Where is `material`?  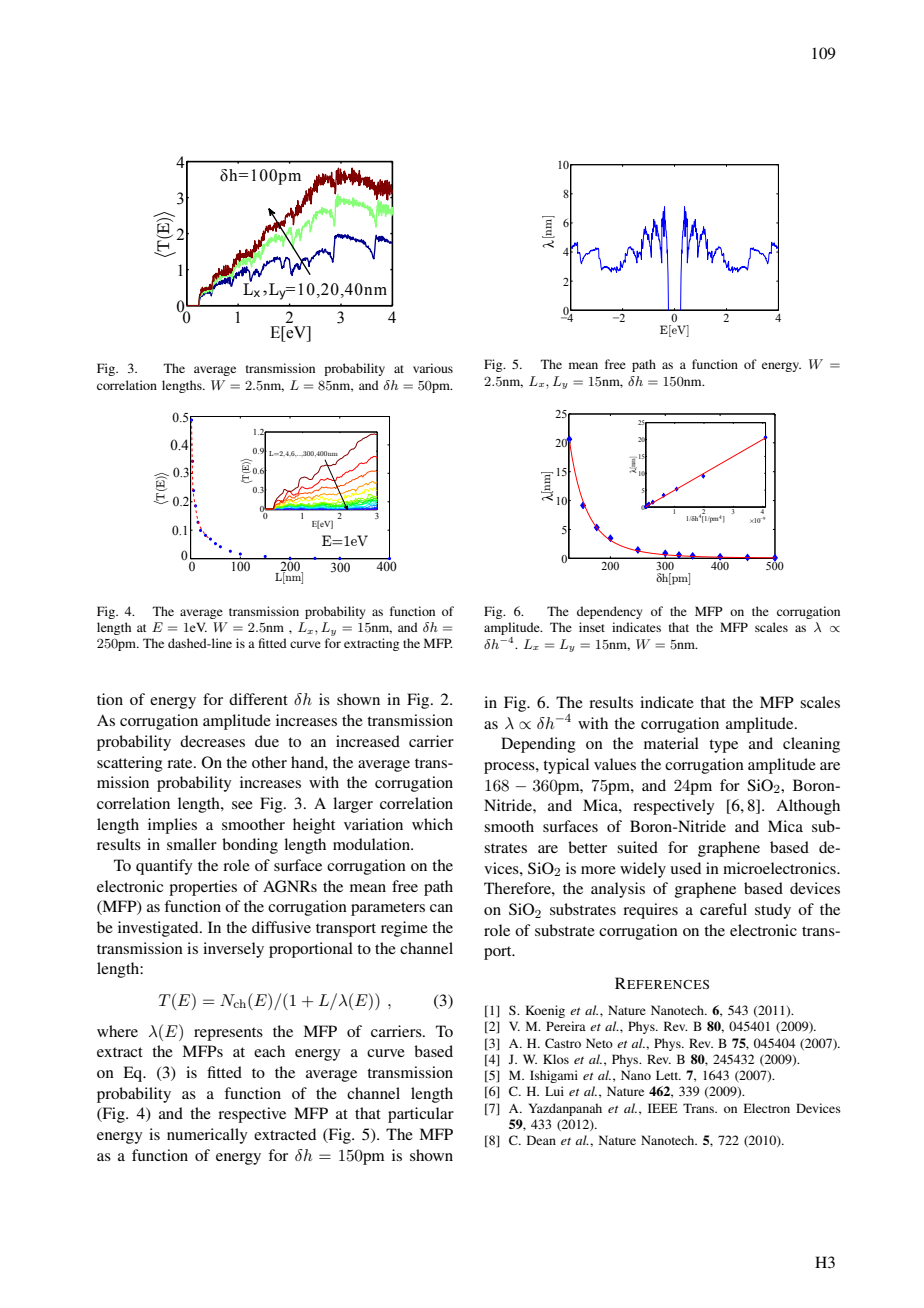 material is located at coordinates (671, 743).
